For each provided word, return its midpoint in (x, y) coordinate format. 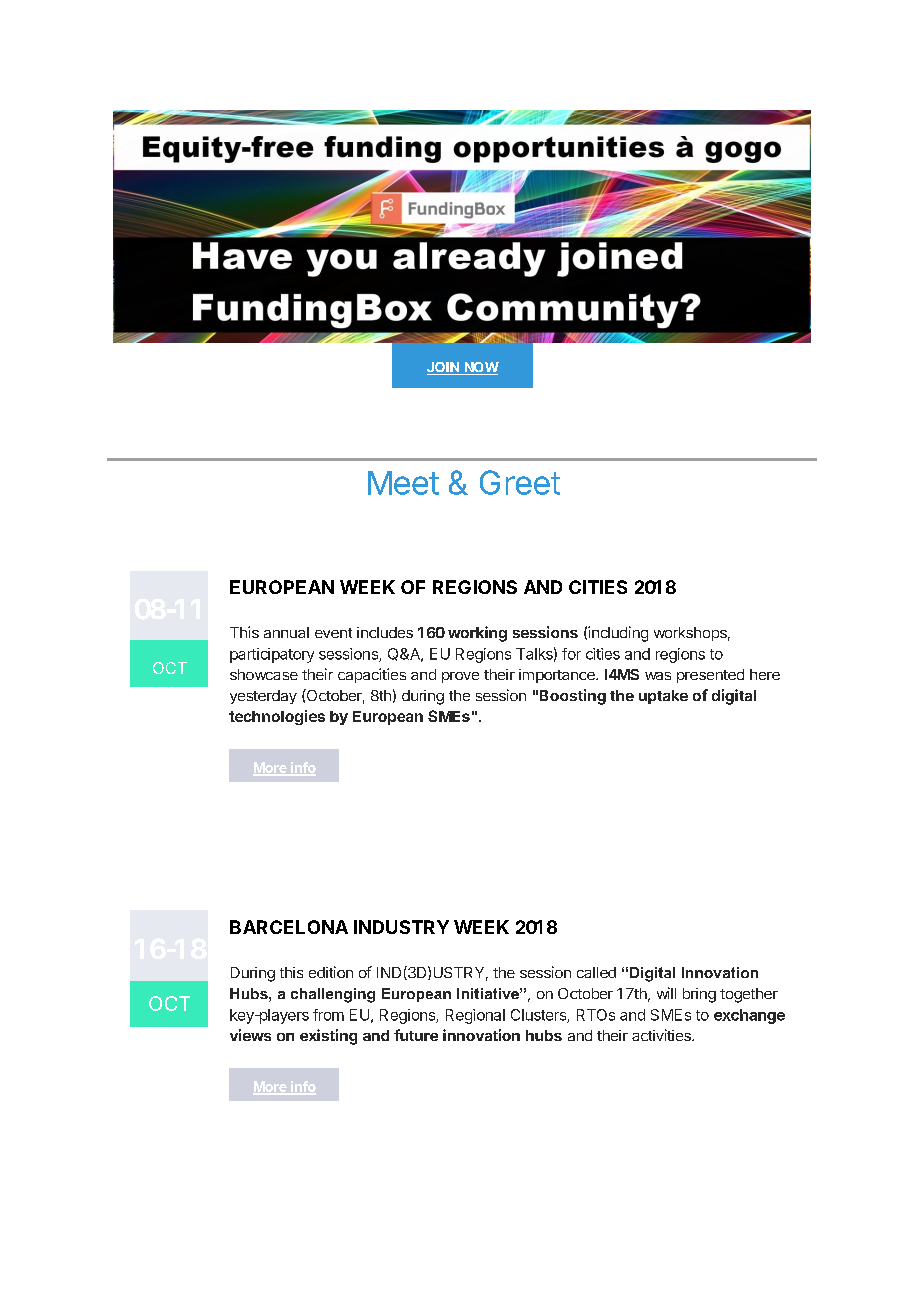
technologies (277, 717)
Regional (475, 1016)
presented (710, 676)
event (333, 633)
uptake (663, 697)
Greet (520, 482)
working (477, 634)
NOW (480, 368)
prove (460, 677)
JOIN (444, 368)
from (328, 1015)
